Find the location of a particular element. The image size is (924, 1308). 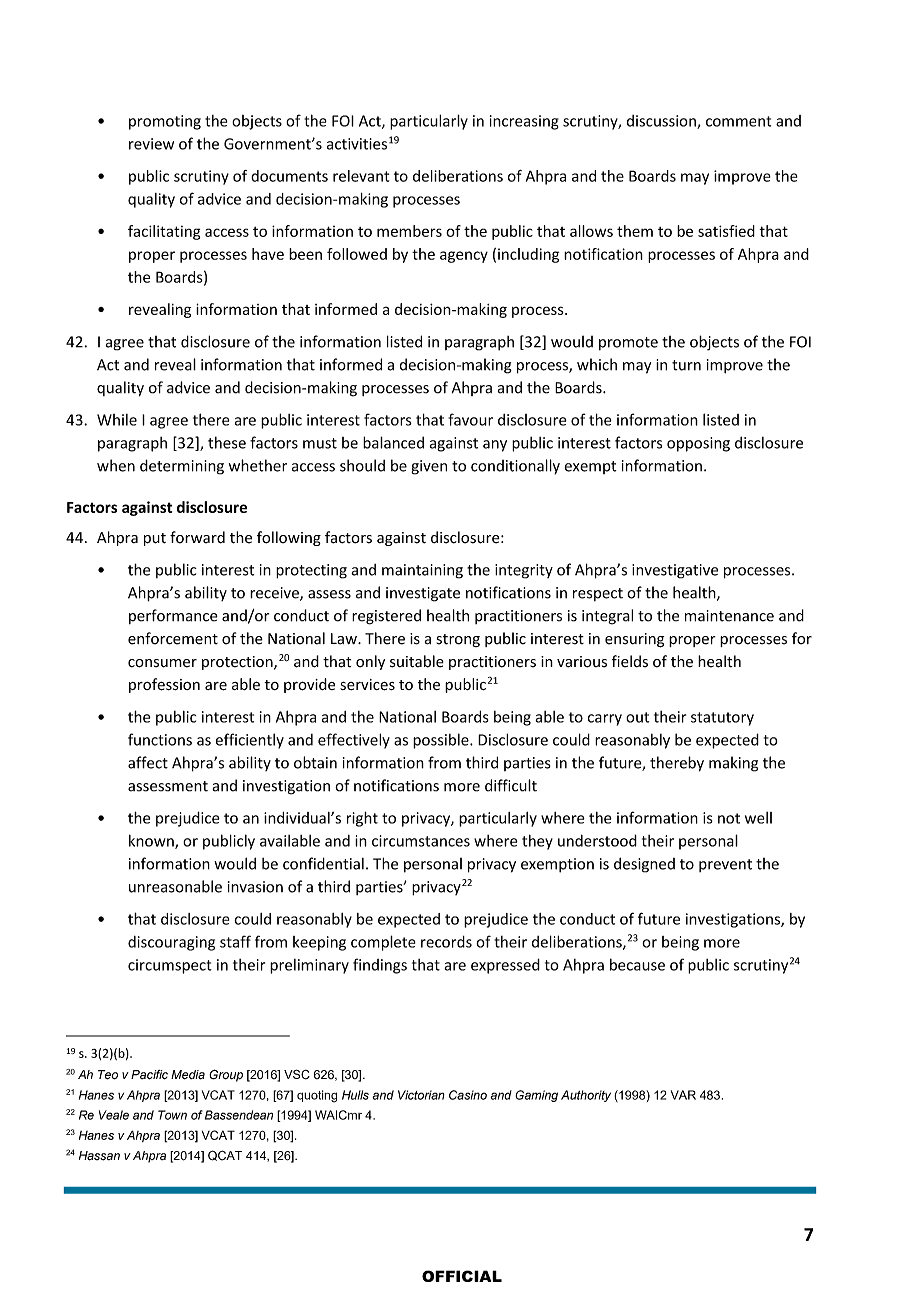

turn is located at coordinates (686, 365).
